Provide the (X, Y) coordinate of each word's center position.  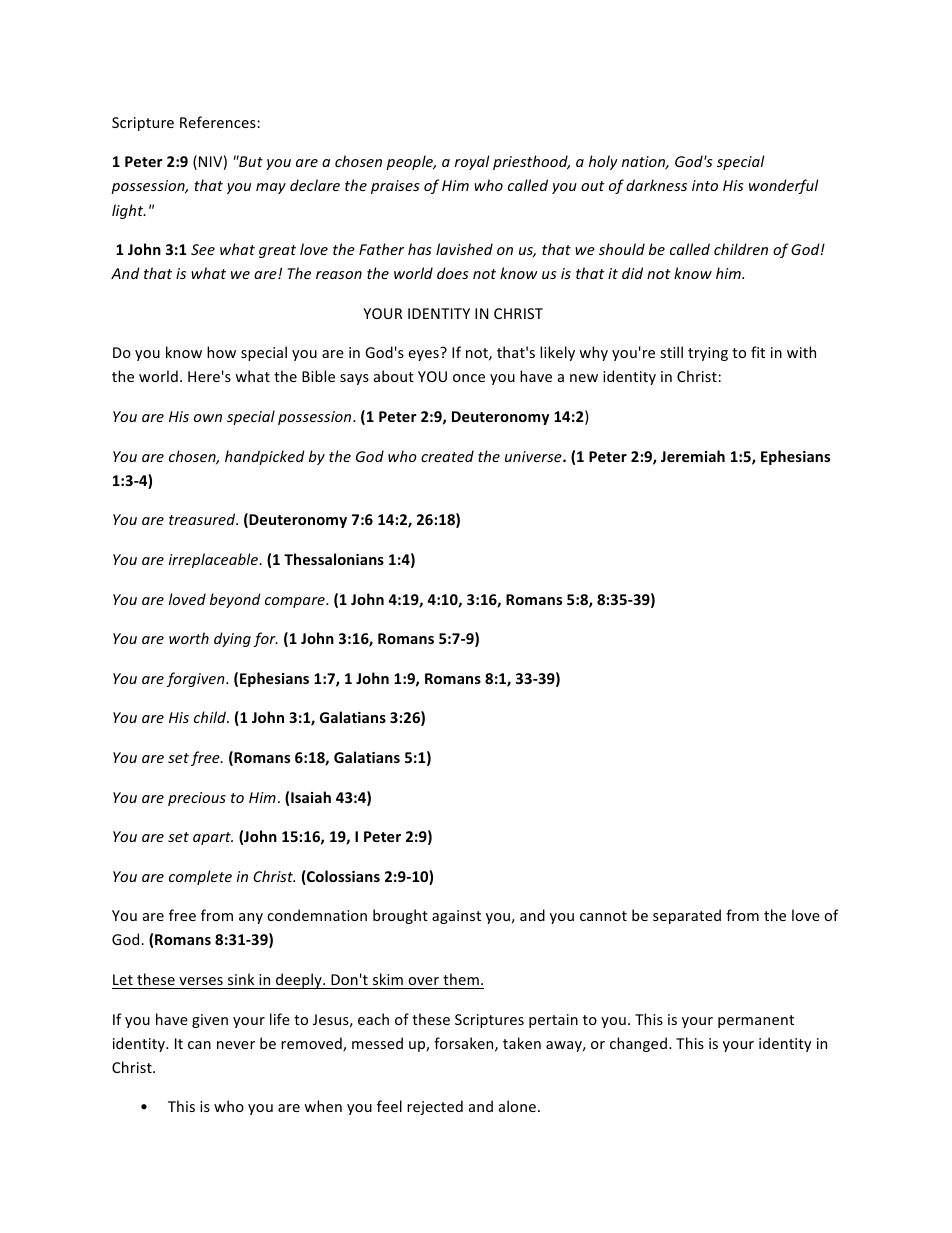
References (219, 122)
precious (197, 799)
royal (472, 162)
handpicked (265, 457)
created (447, 456)
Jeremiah (693, 456)
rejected (435, 1107)
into (705, 185)
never (236, 1045)
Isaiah (311, 797)
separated (687, 916)
